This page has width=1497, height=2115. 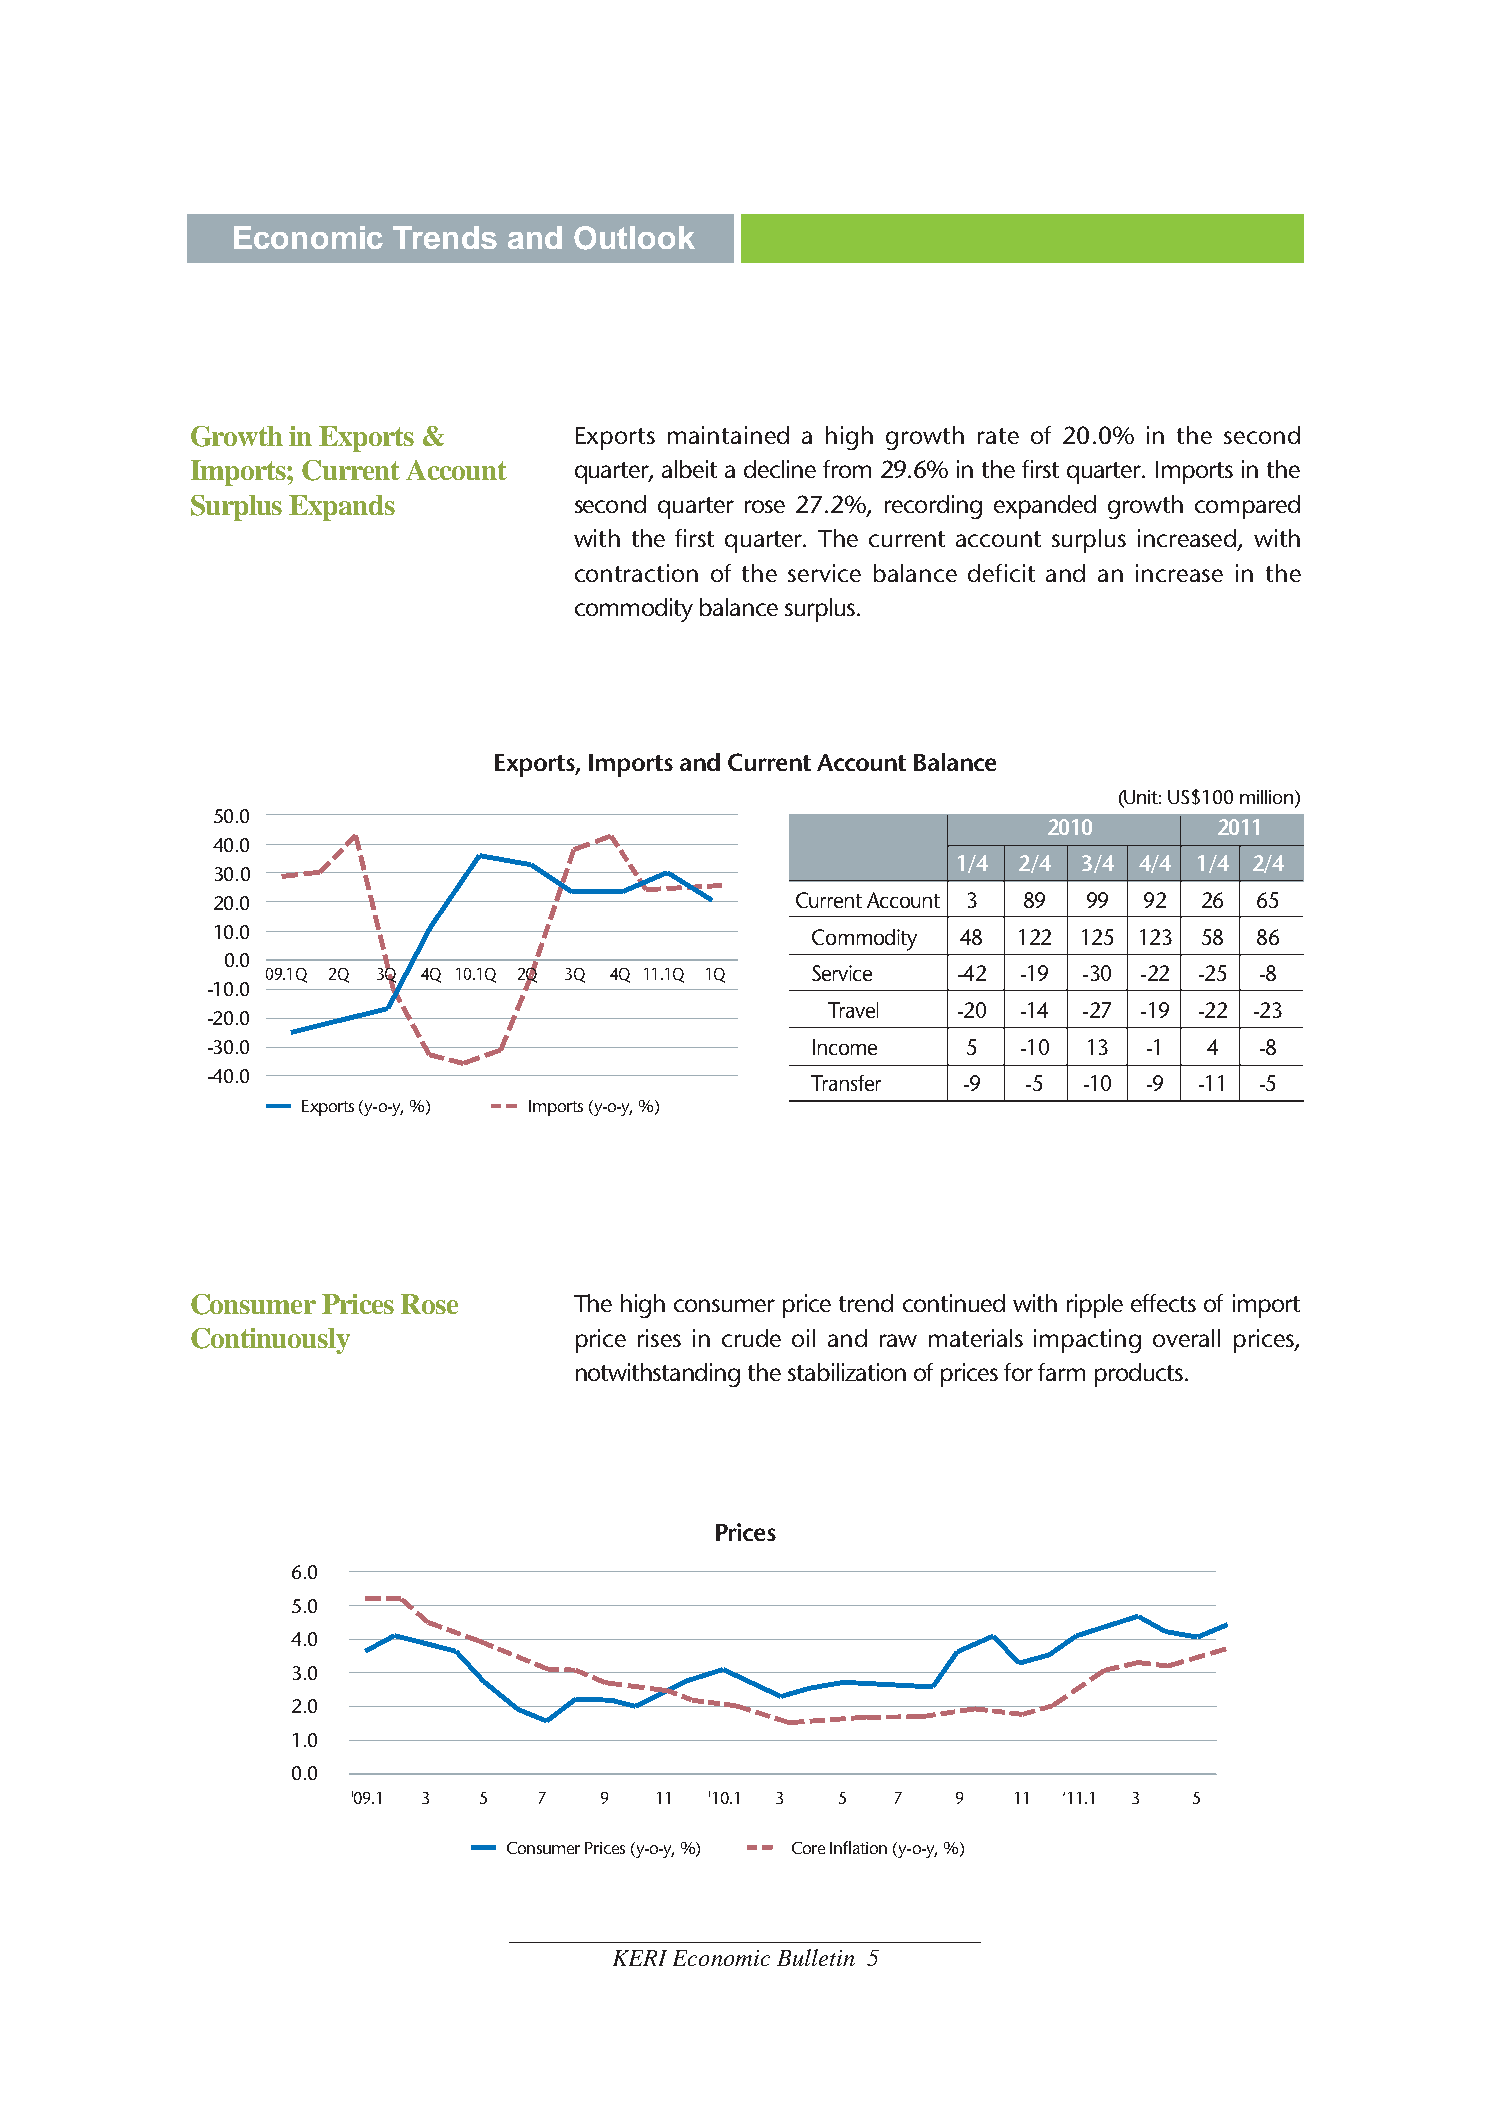 What do you see at coordinates (634, 238) in the page?
I see `Outlook` at bounding box center [634, 238].
